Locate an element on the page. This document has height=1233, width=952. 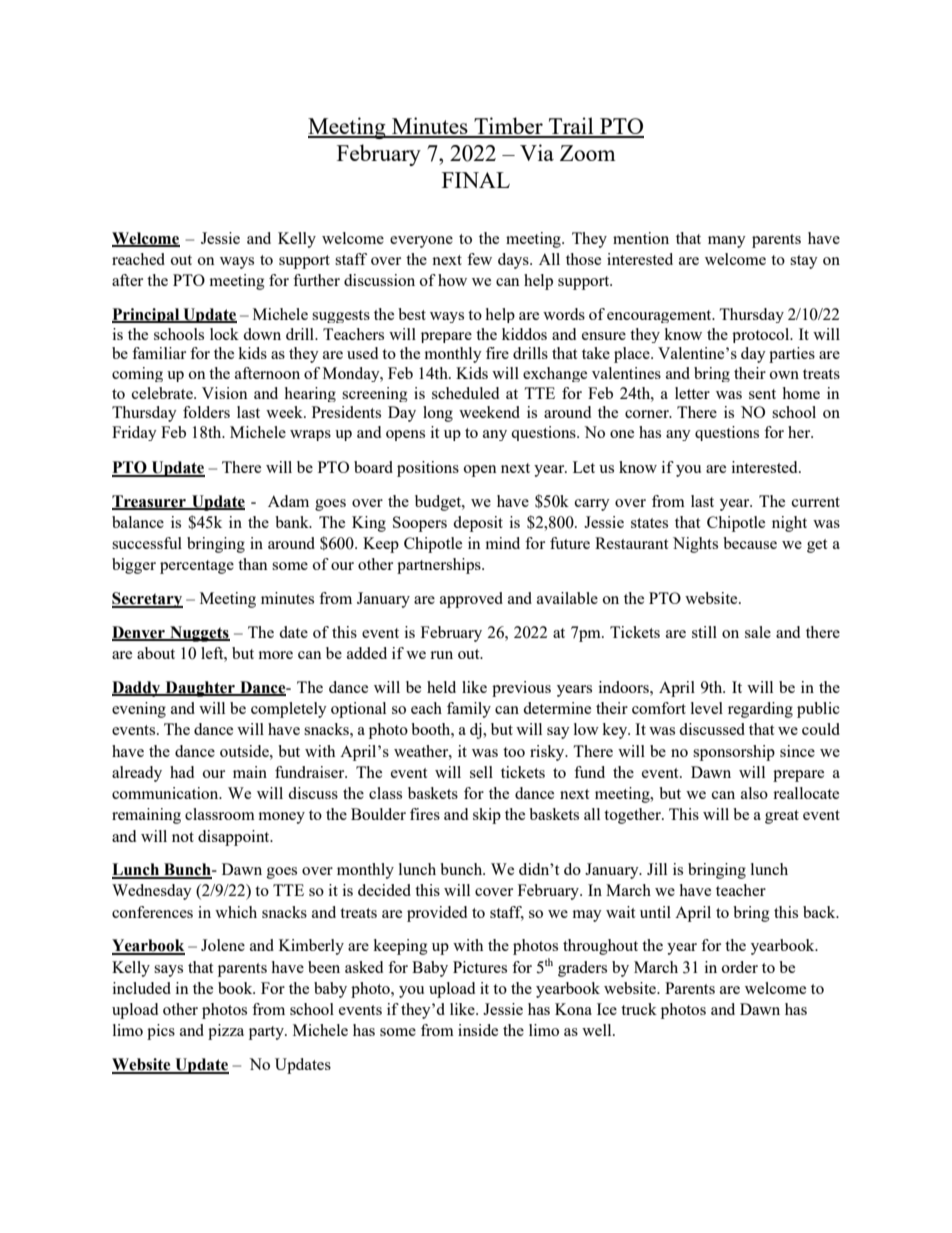
sent is located at coordinates (762, 394).
